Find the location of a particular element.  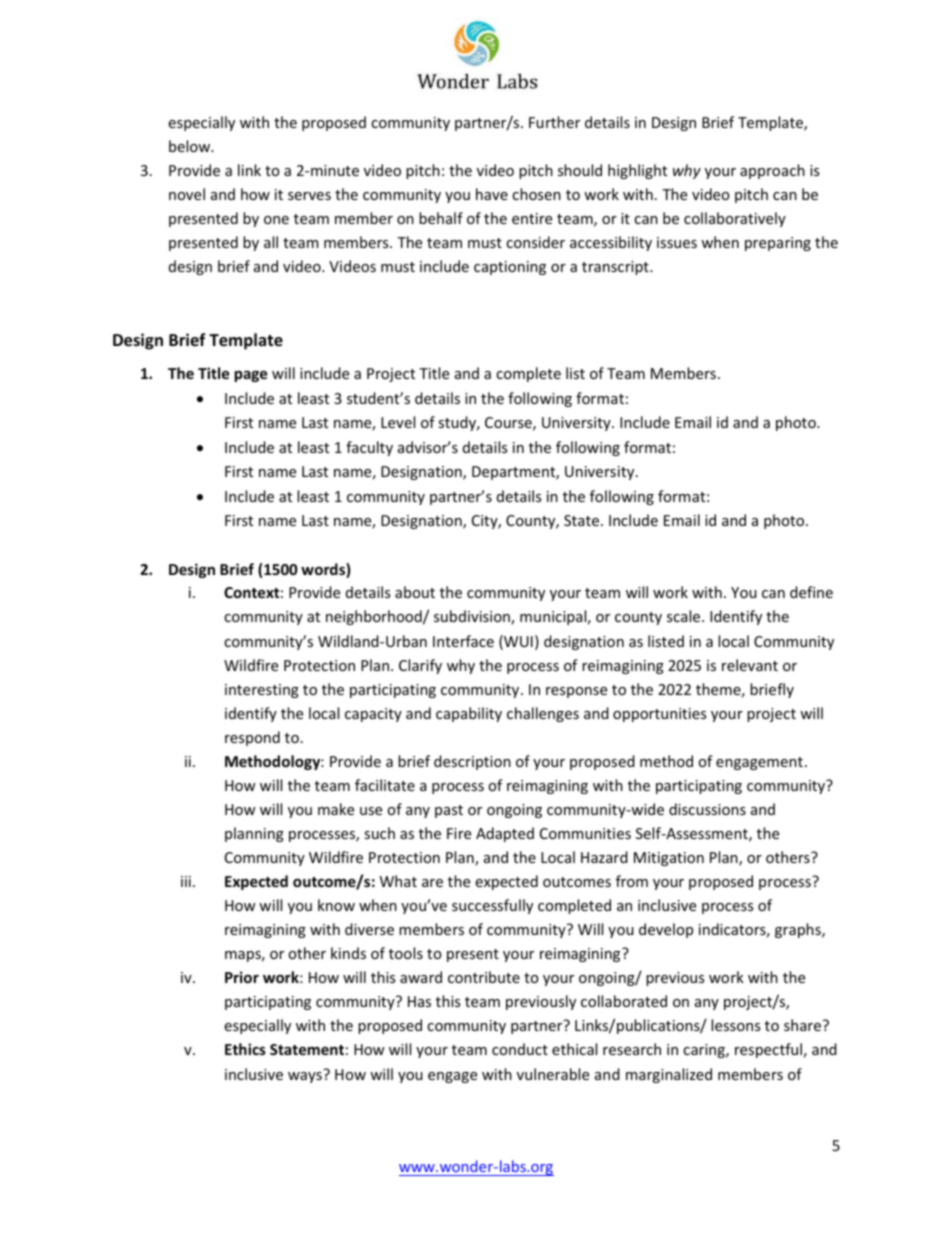

page is located at coordinates (250, 376).
